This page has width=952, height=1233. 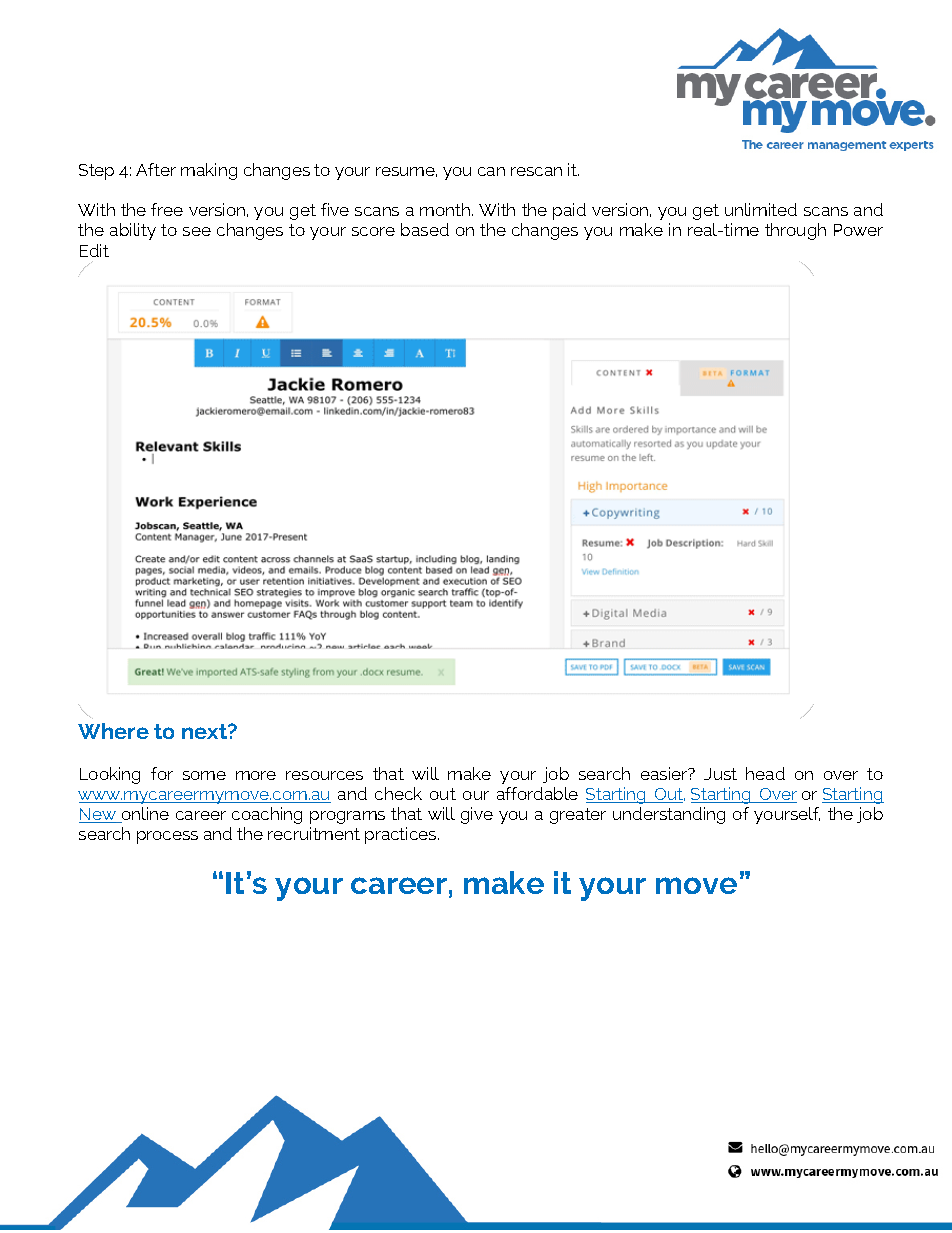 I want to click on month, so click(x=446, y=209).
